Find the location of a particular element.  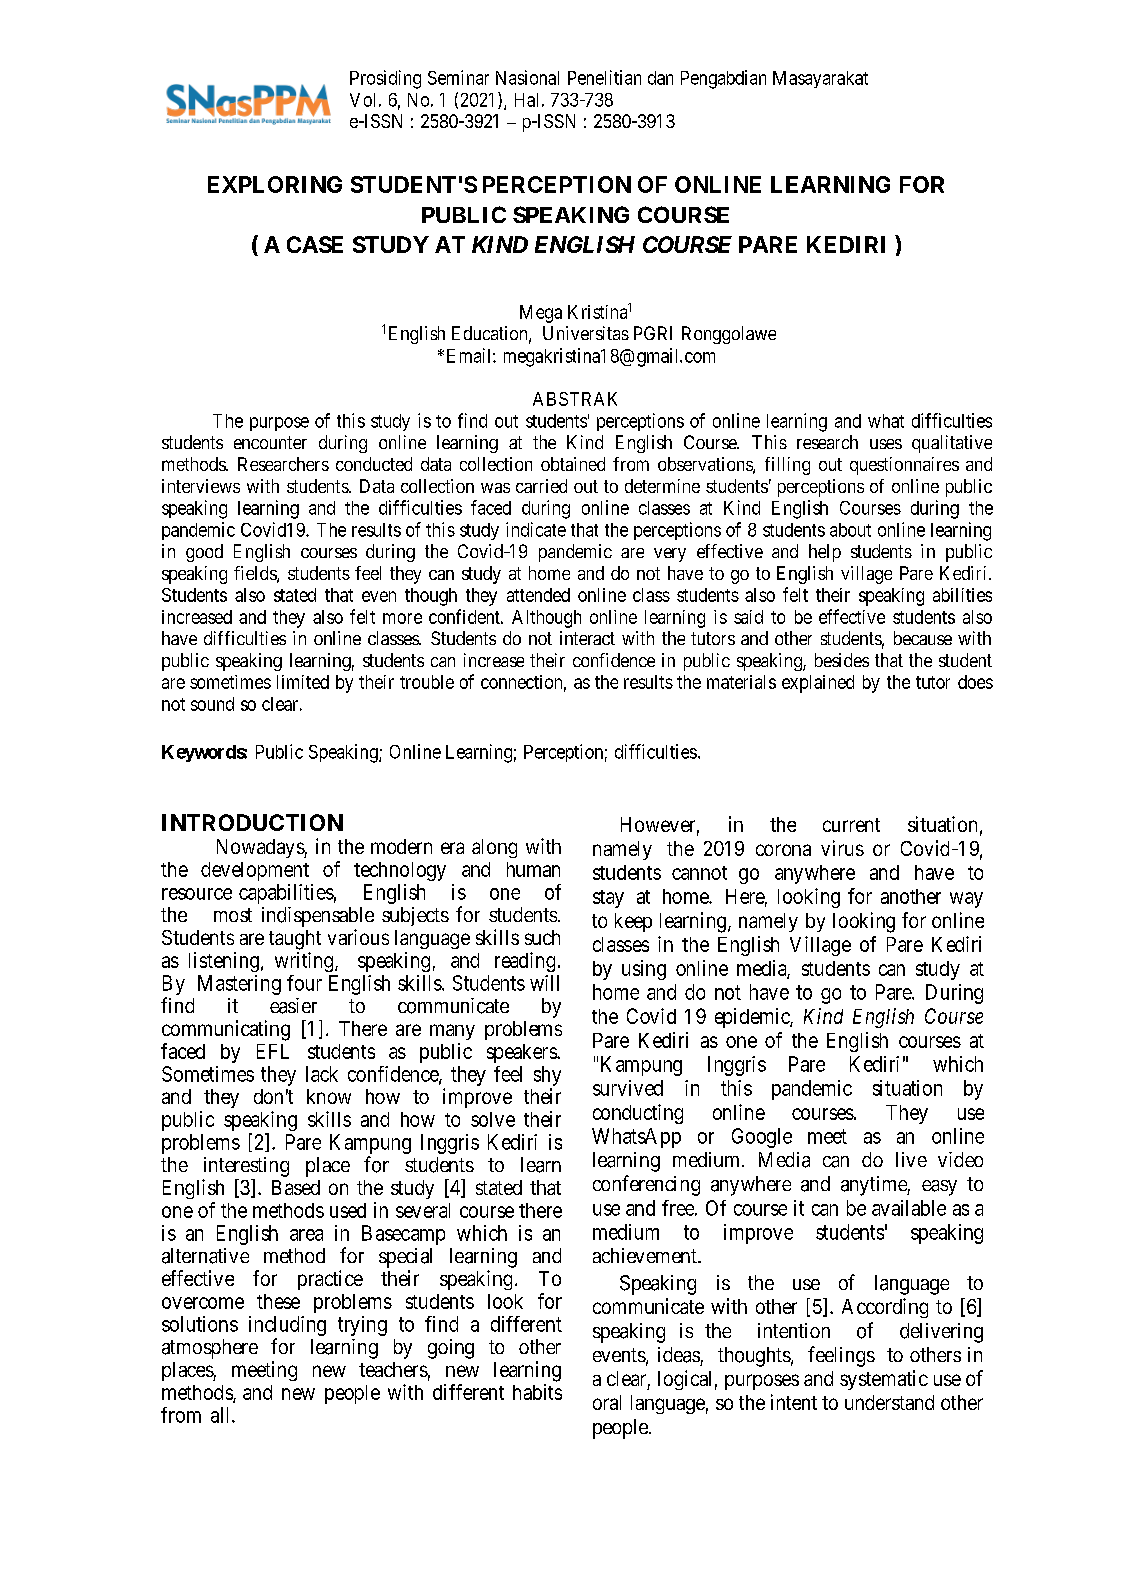

interact is located at coordinates (587, 638).
